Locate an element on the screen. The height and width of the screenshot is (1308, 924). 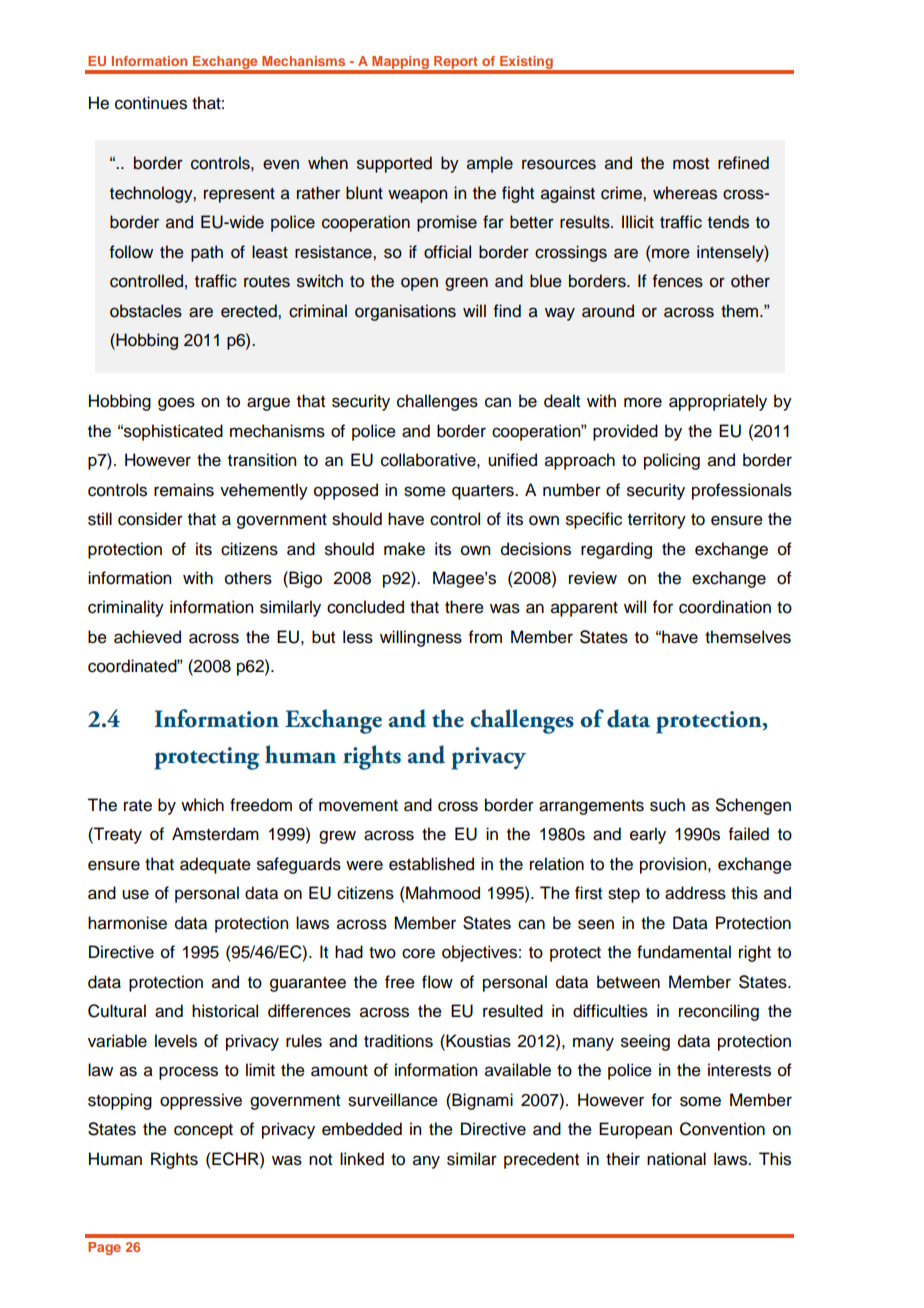
continues is located at coordinates (151, 103).
